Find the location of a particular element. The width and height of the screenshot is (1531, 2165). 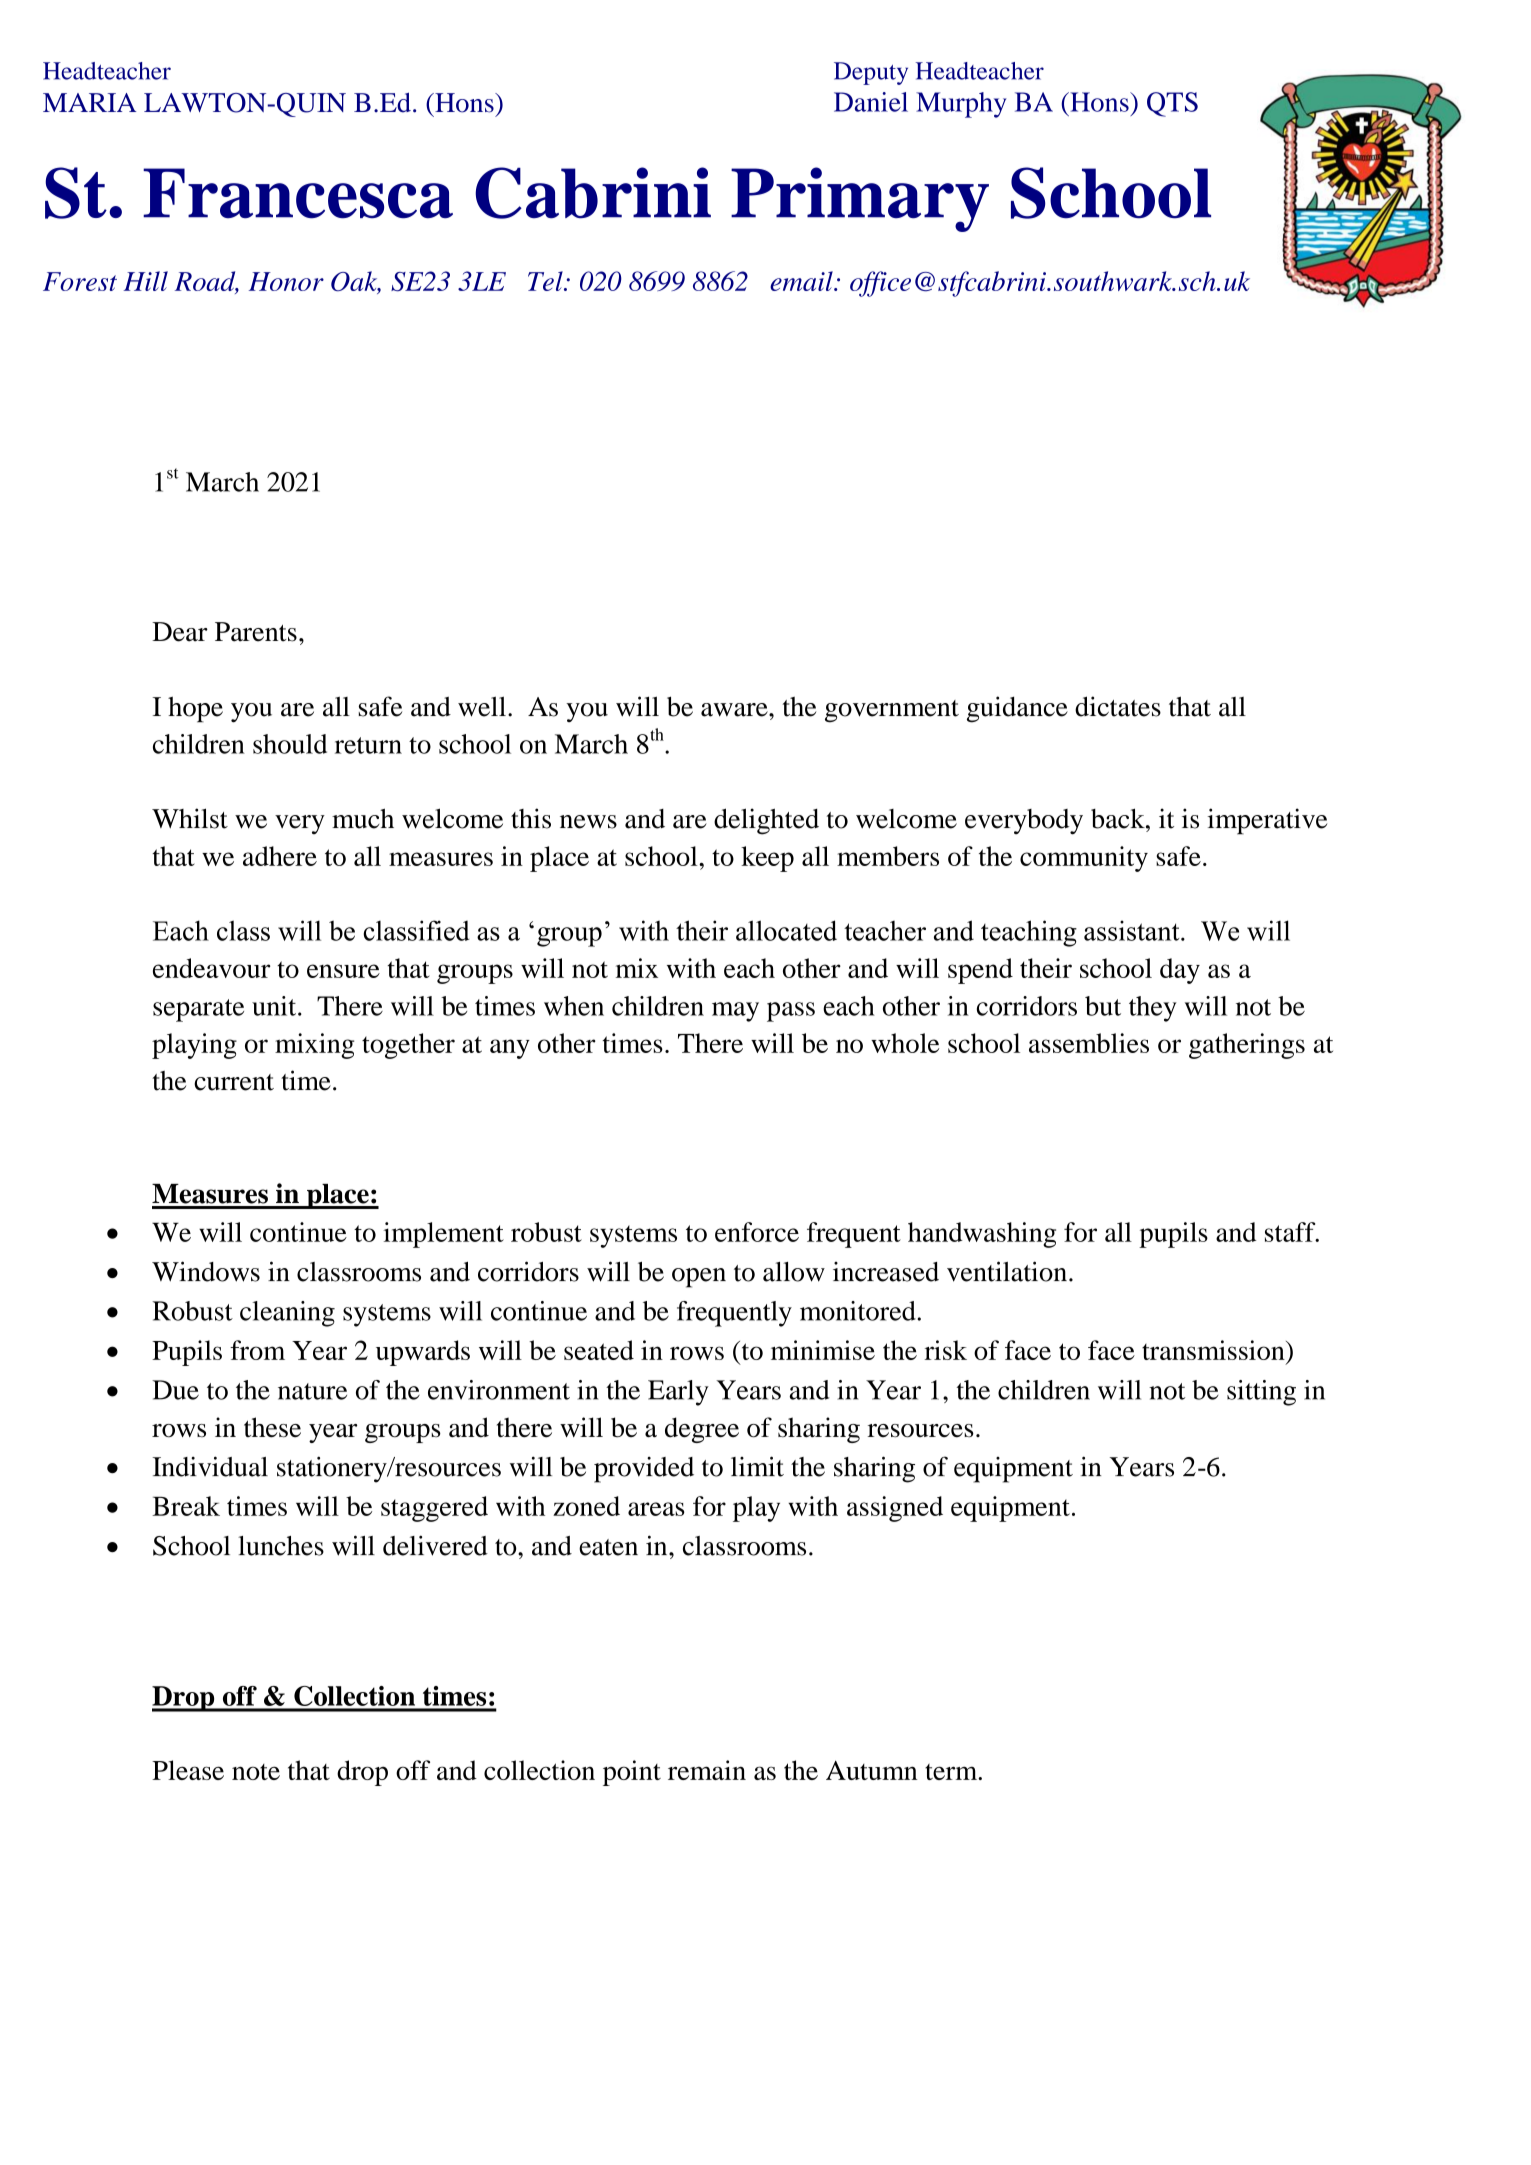

Daniel is located at coordinates (871, 102).
